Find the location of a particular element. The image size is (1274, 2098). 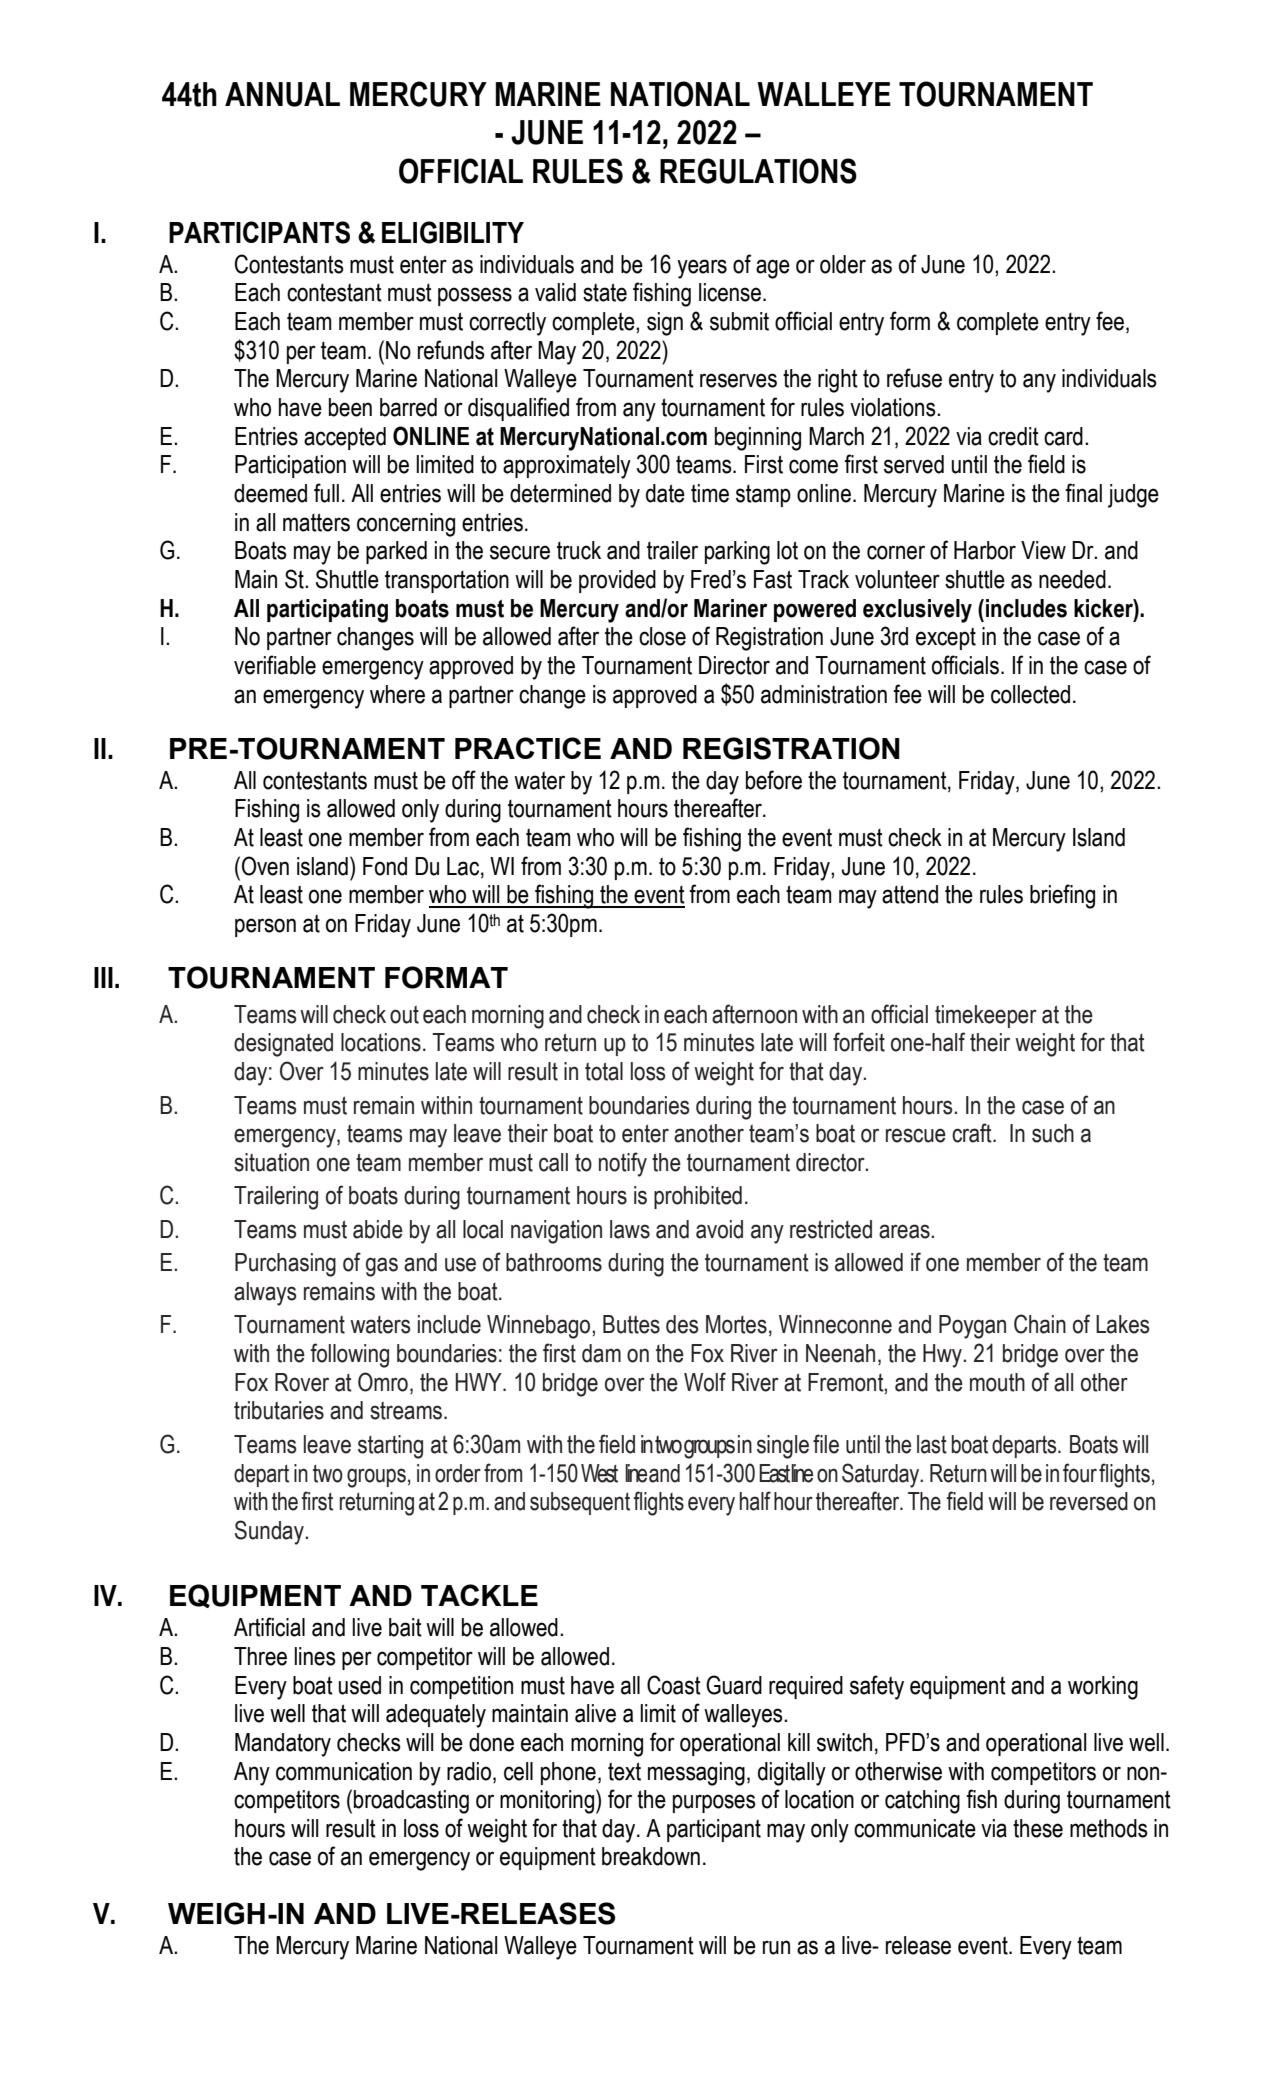

verifiable is located at coordinates (275, 665).
